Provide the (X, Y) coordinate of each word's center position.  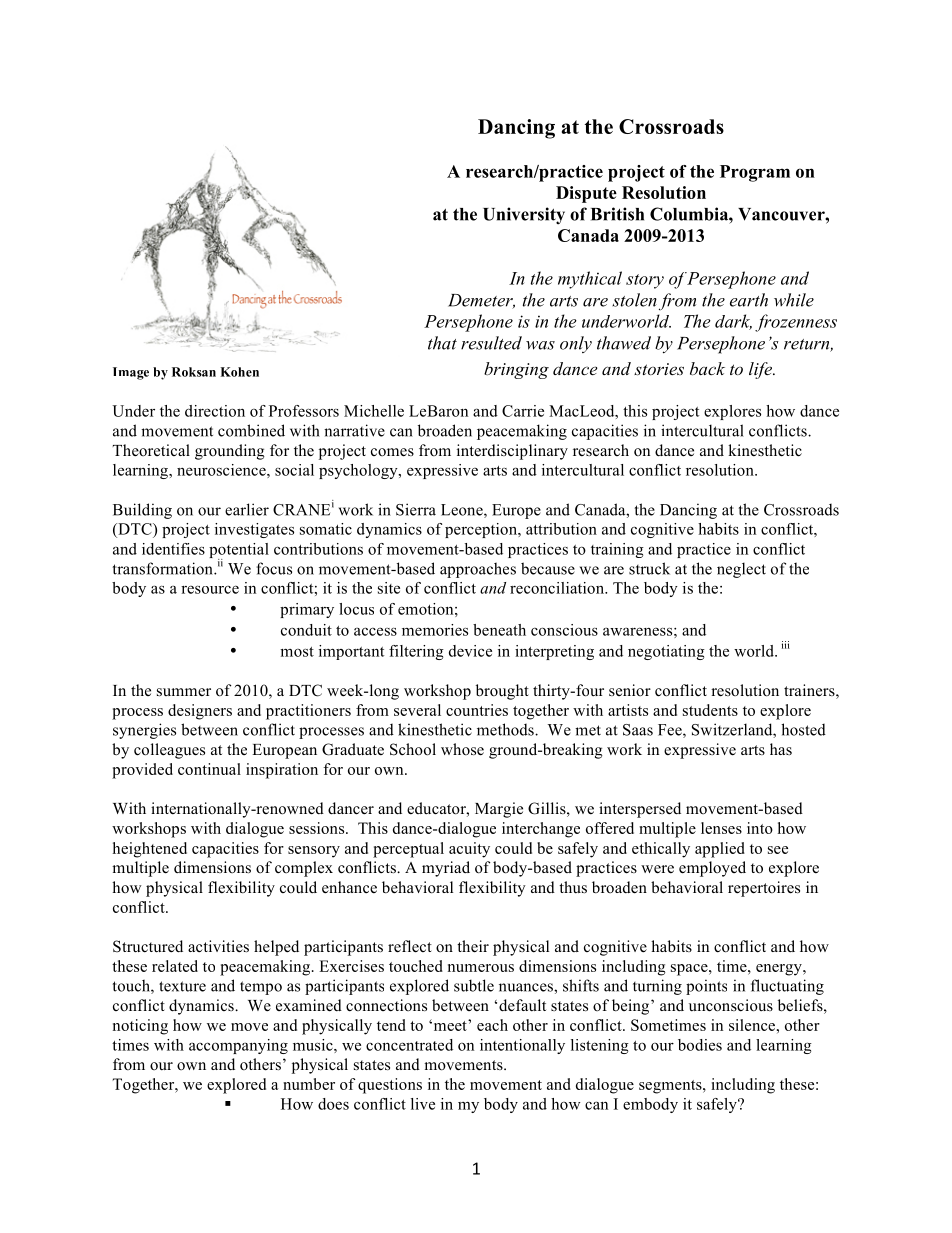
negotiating (666, 652)
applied (720, 850)
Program (755, 173)
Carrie (523, 411)
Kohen (240, 372)
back (707, 368)
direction (215, 411)
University (524, 216)
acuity (469, 850)
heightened (150, 850)
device (470, 651)
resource (210, 589)
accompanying (238, 1046)
